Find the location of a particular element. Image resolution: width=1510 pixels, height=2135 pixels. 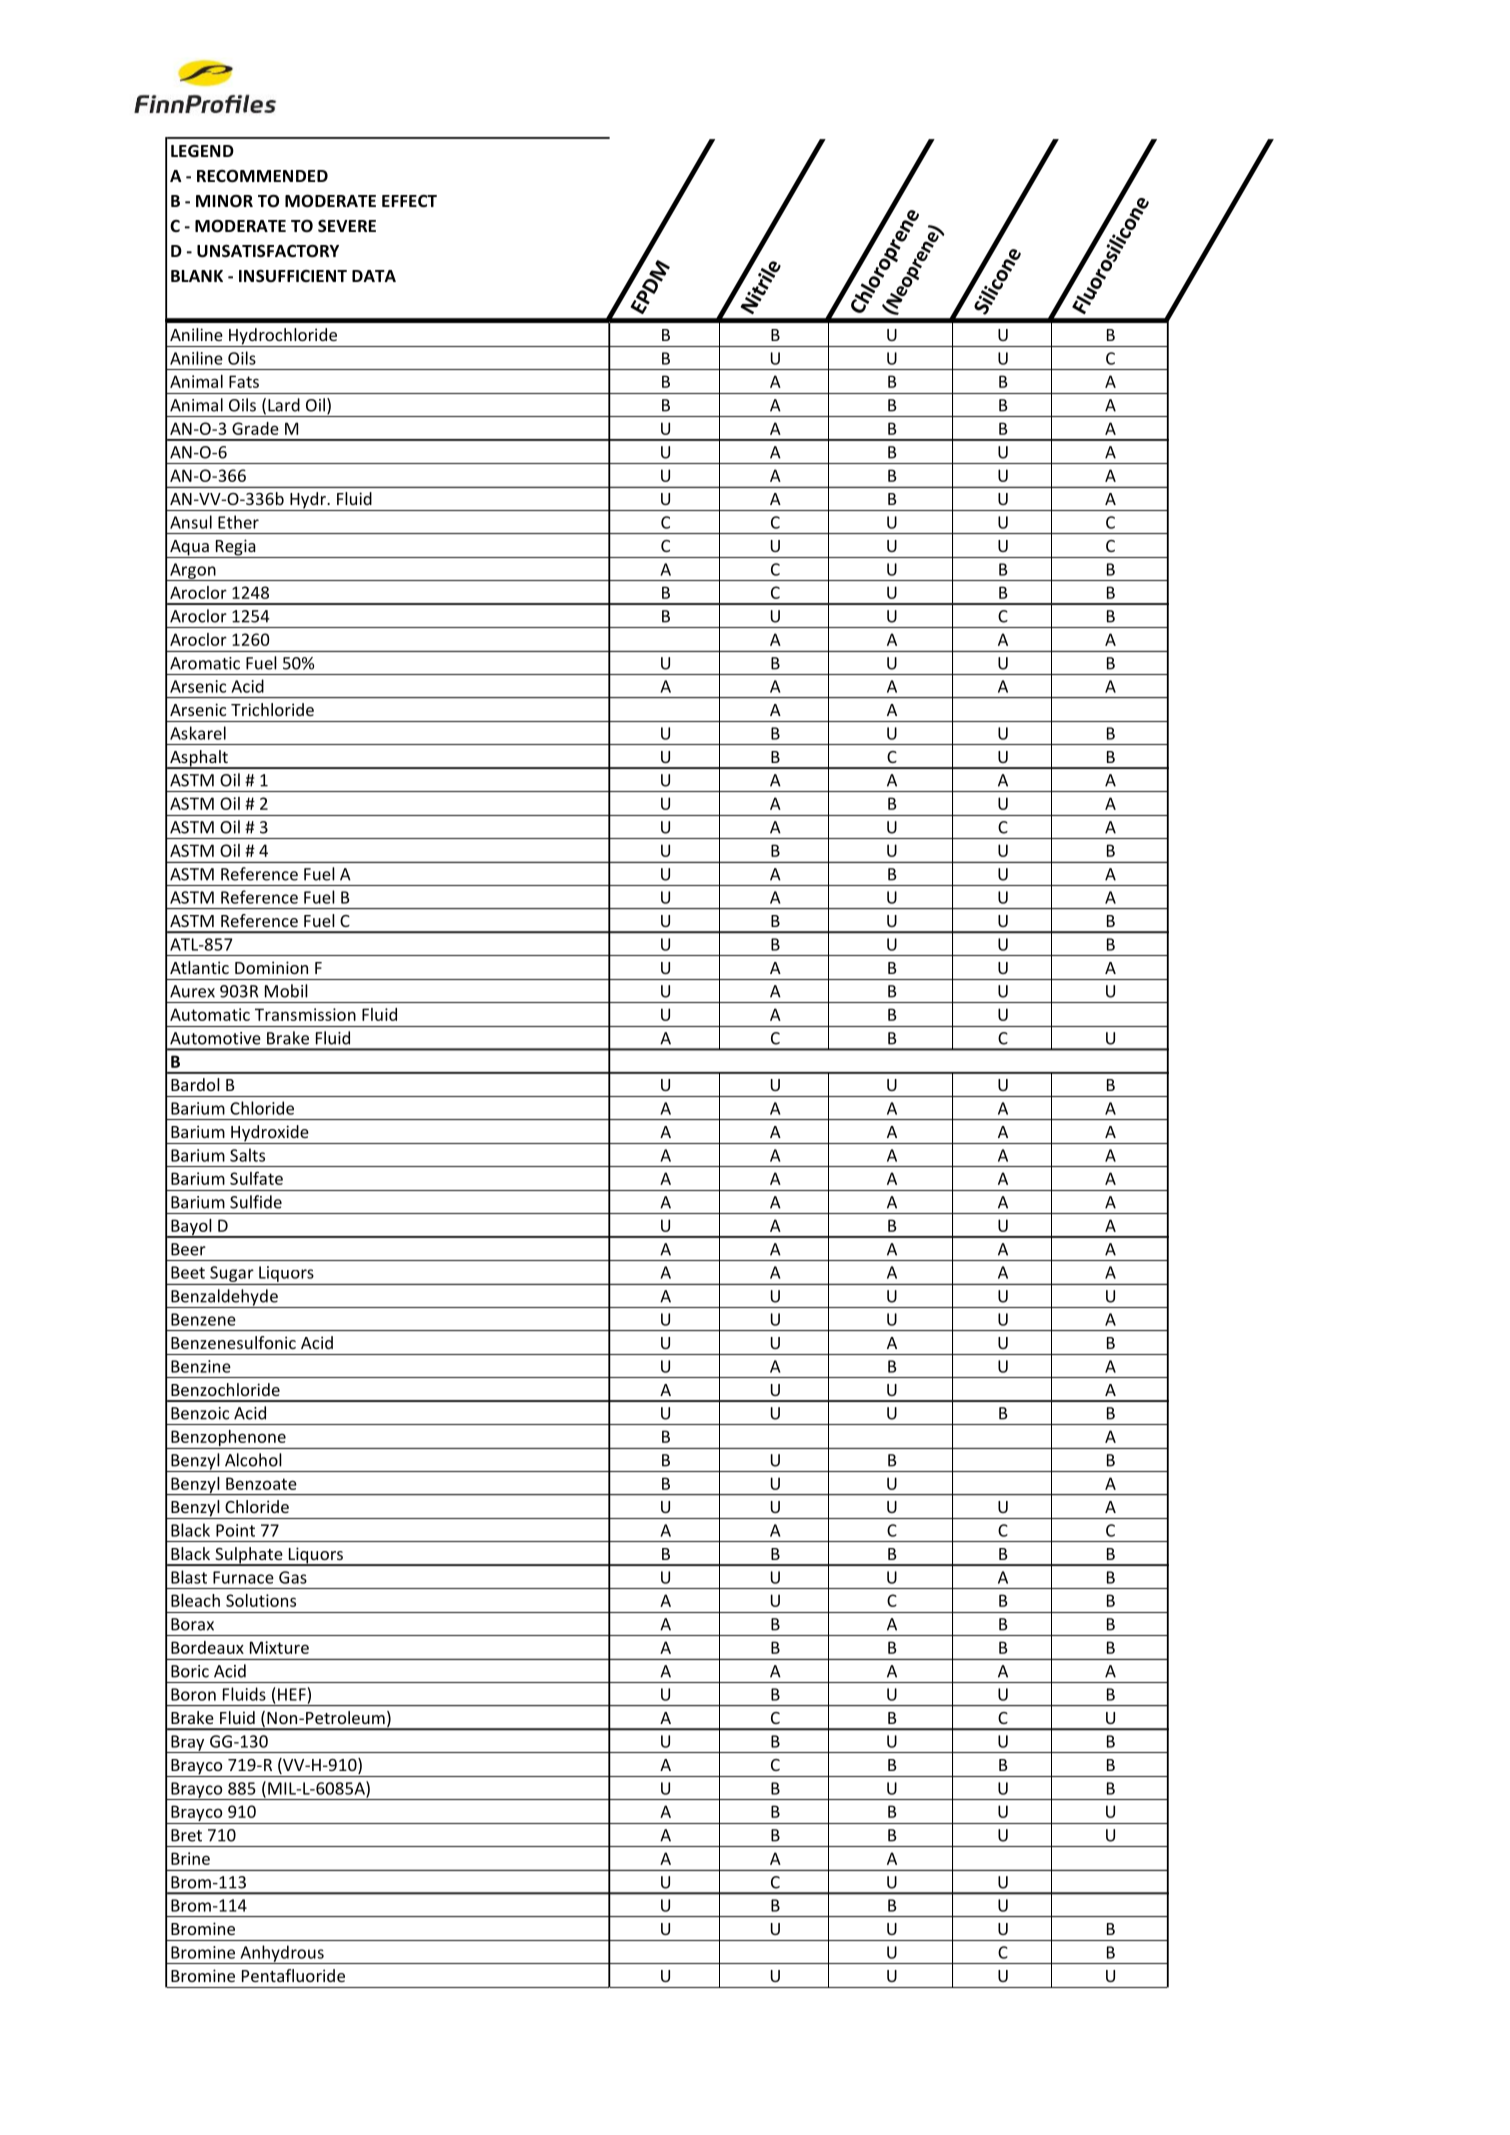

Automatic is located at coordinates (210, 1014).
